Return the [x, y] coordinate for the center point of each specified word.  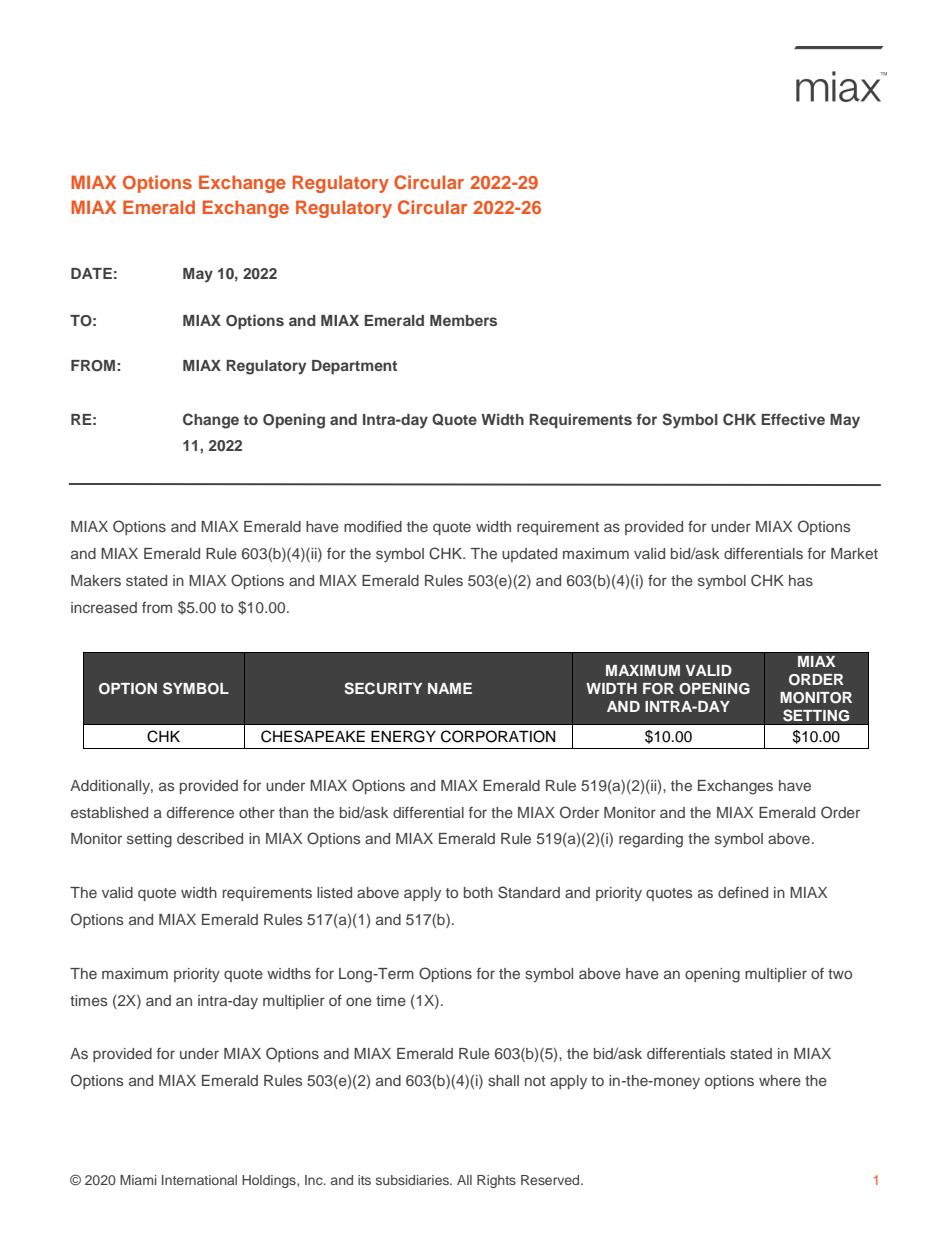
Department [354, 367]
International [199, 1180]
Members [463, 320]
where [780, 1080]
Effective [793, 419]
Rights [496, 1181]
